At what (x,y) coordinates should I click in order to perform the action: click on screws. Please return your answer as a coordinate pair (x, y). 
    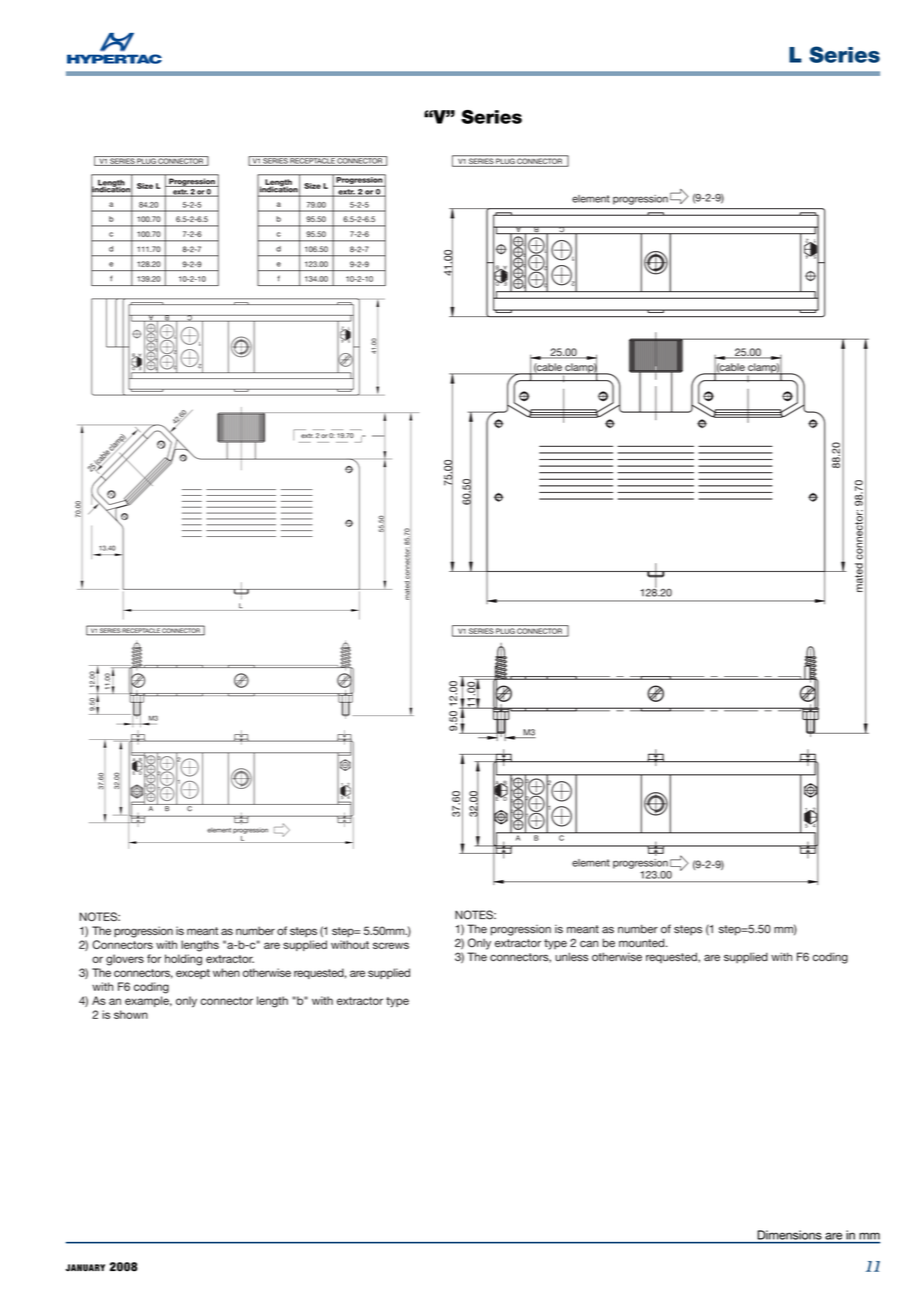
    Looking at the image, I should click on (391, 945).
